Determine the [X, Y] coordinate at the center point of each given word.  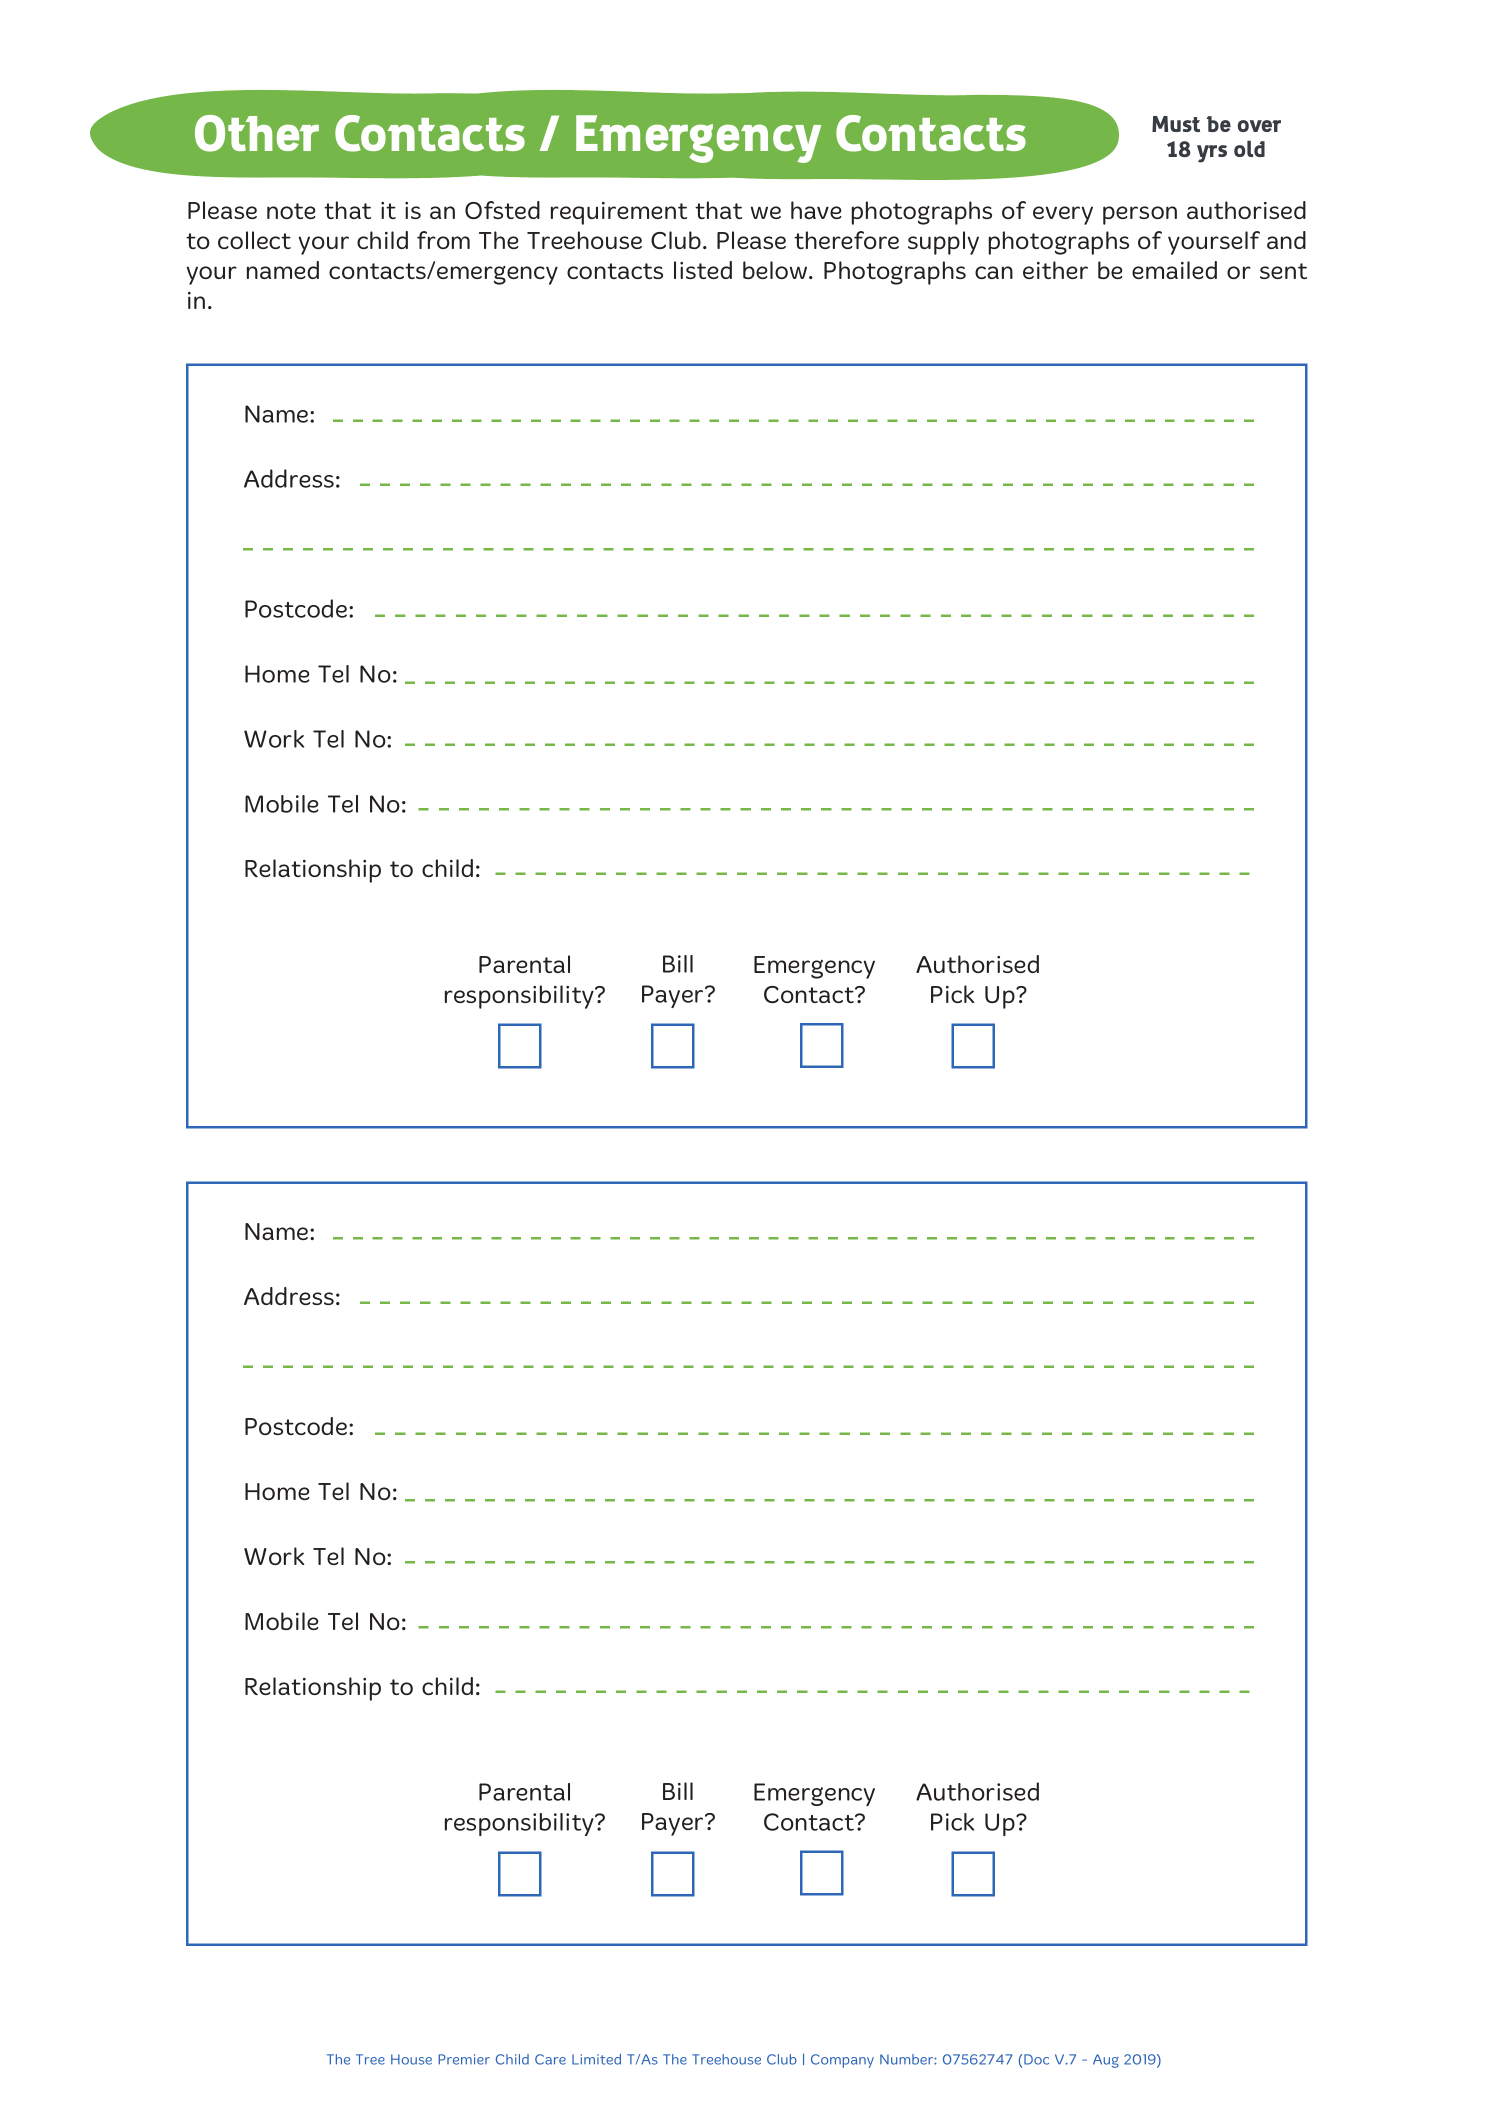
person [1140, 215]
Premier [464, 2059]
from [443, 240]
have [816, 210]
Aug [1106, 2061]
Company [842, 2061]
